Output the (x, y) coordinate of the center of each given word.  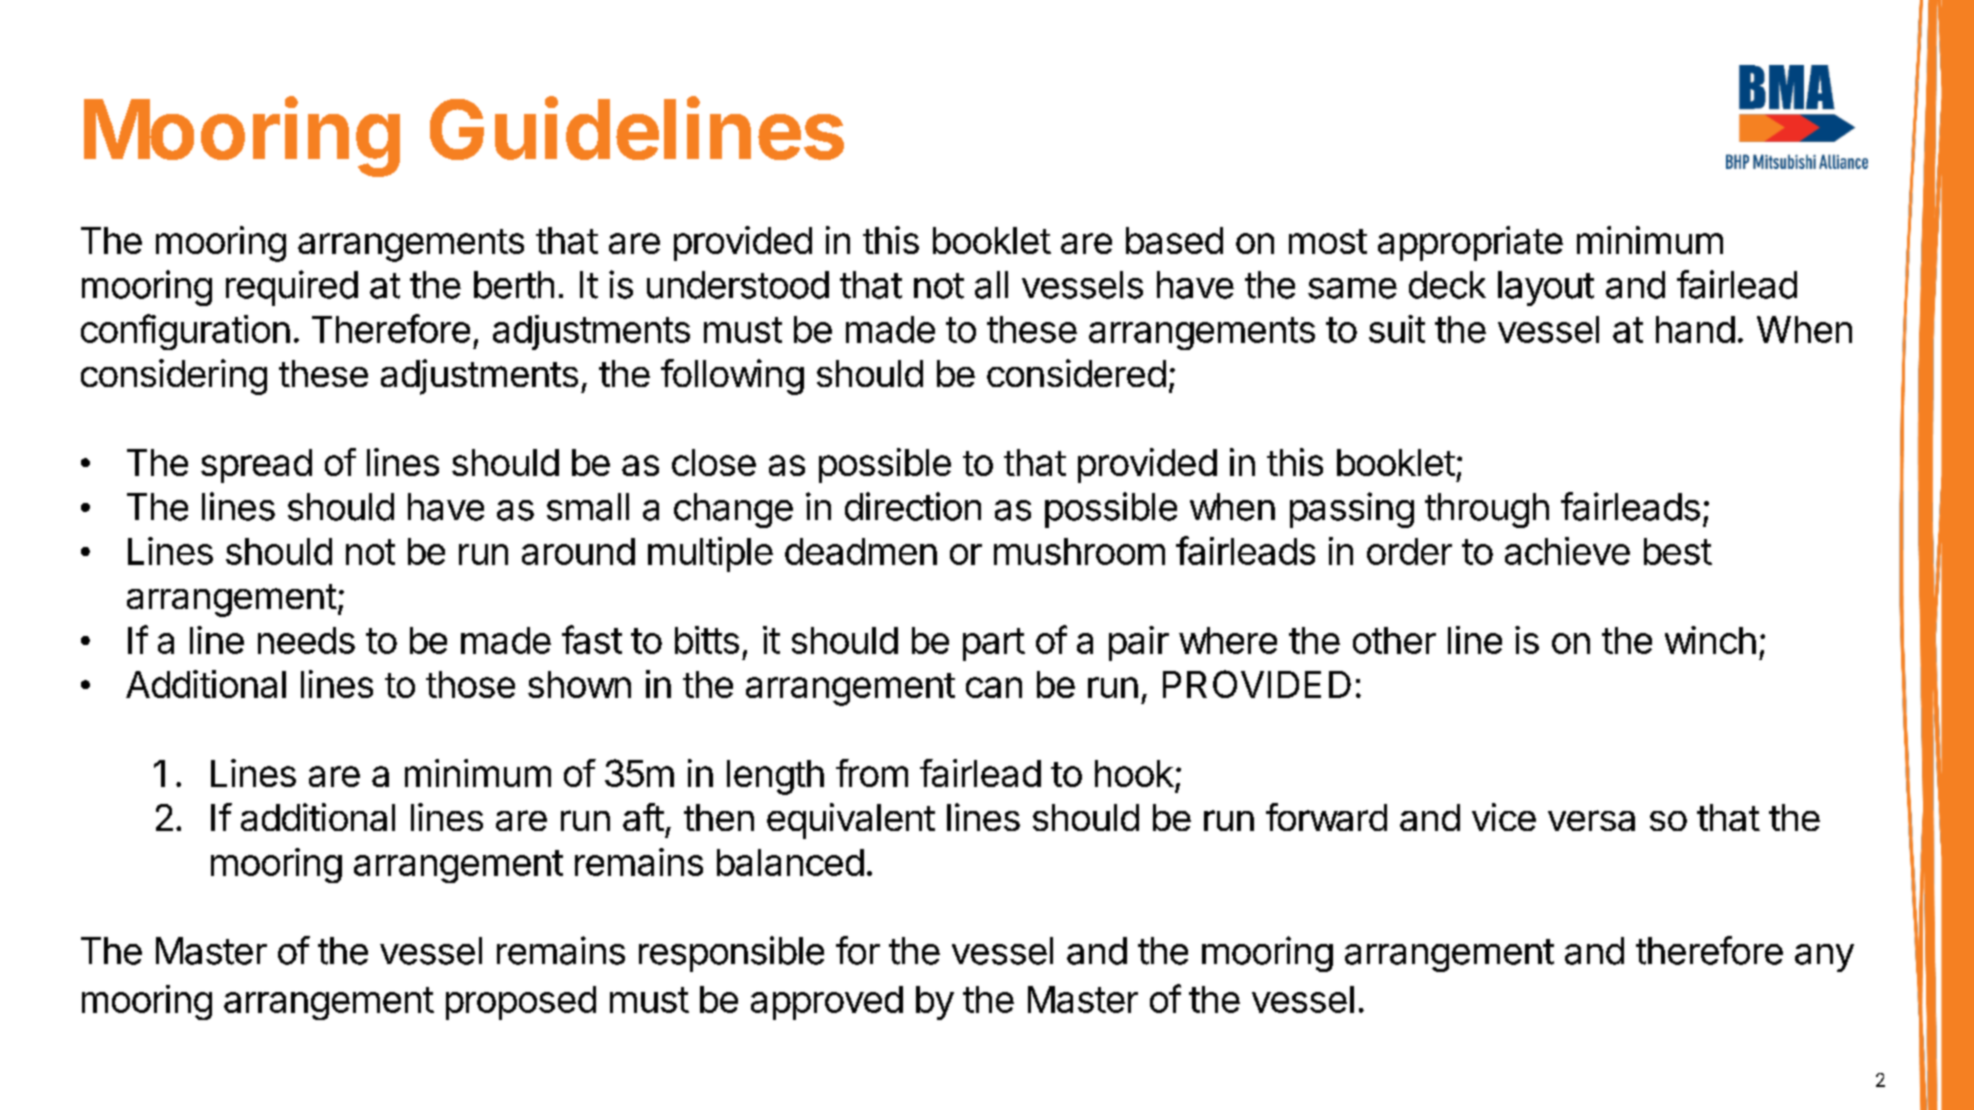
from (872, 773)
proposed (521, 1003)
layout (1546, 288)
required (292, 288)
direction (913, 506)
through (1487, 510)
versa (1591, 820)
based (1174, 240)
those (470, 684)
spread (256, 466)
